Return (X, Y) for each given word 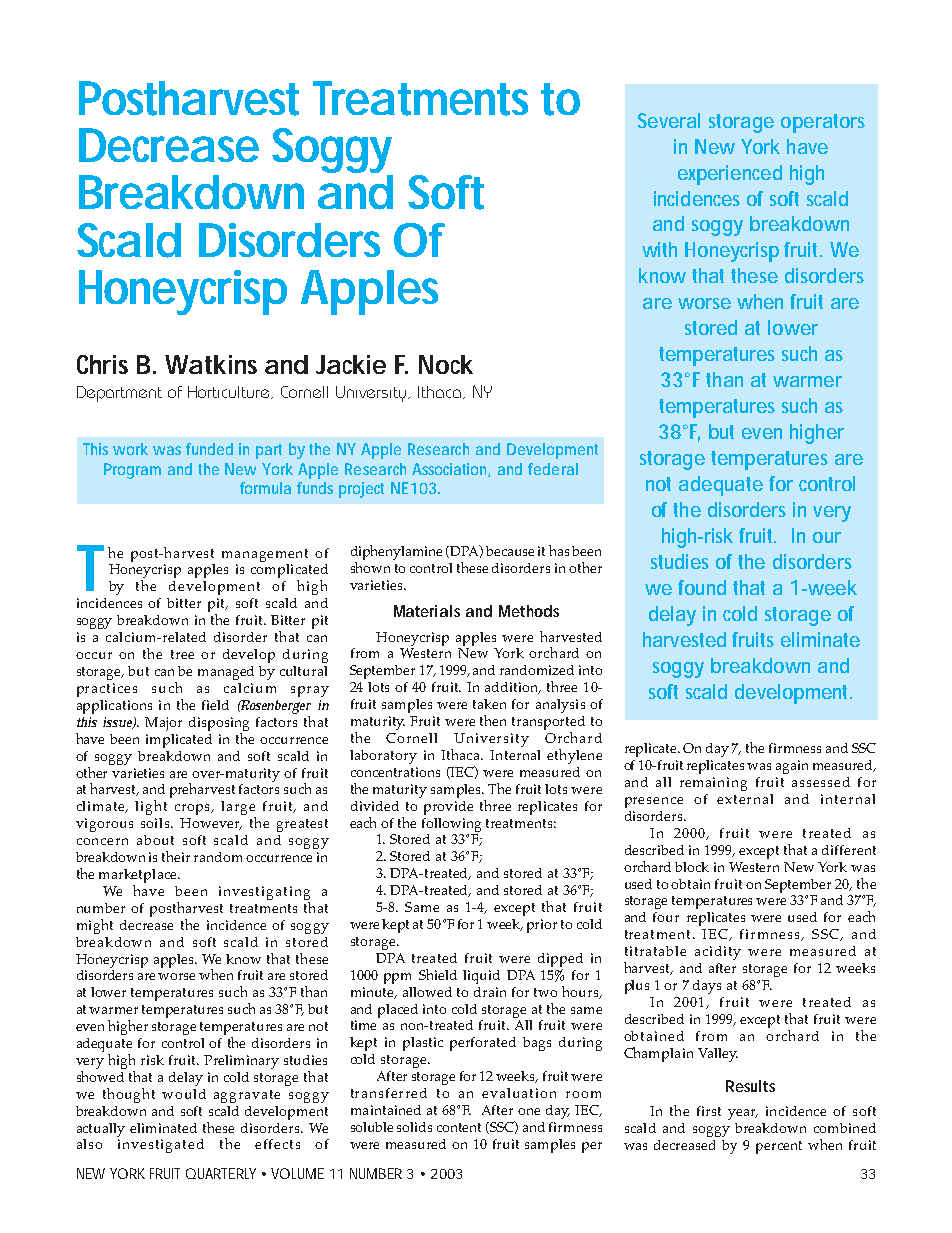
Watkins (211, 364)
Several (669, 120)
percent (779, 1147)
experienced (730, 175)
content (459, 1127)
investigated (161, 1146)
